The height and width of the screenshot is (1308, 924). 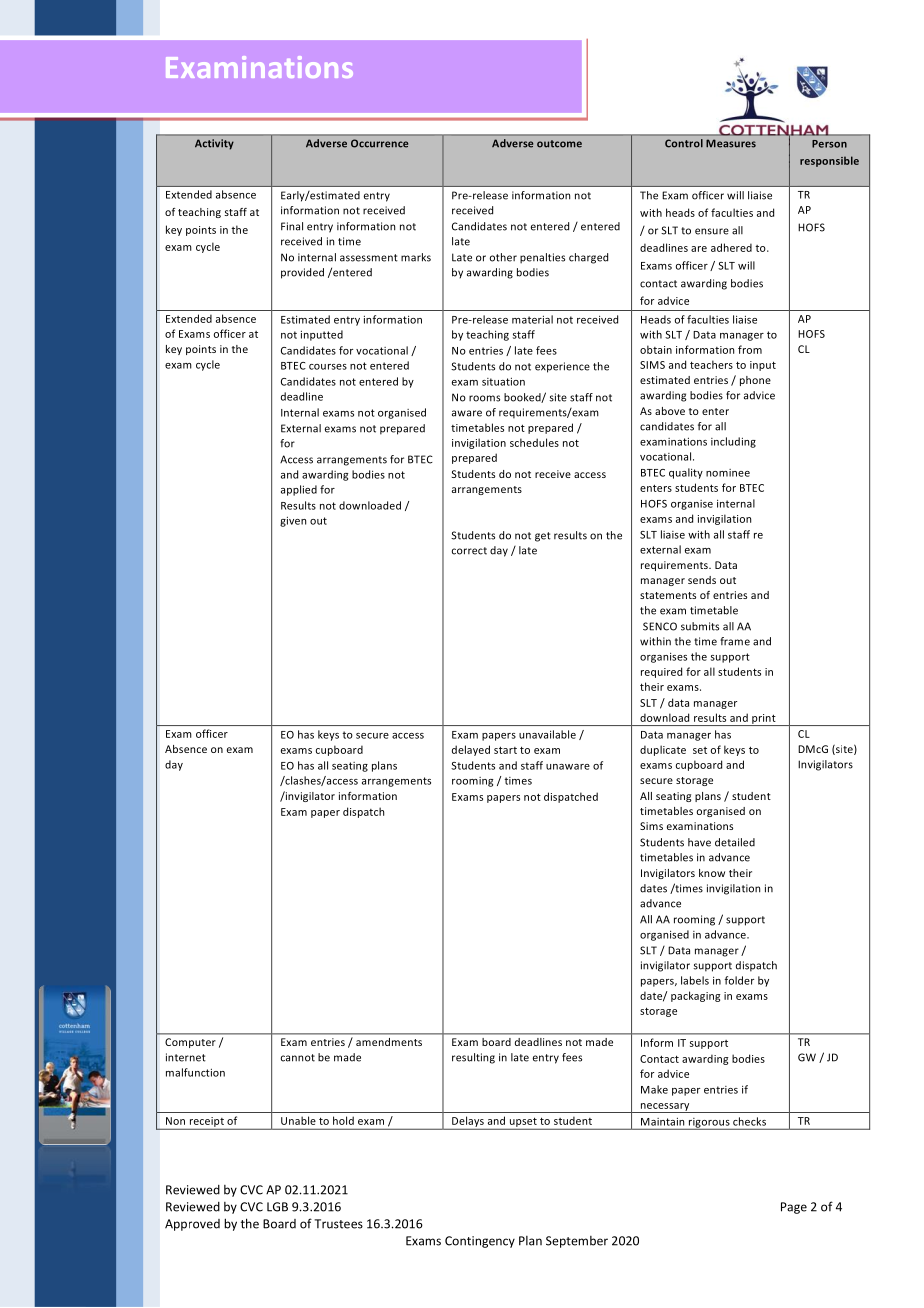 What do you see at coordinates (480, 1242) in the screenshot?
I see `Contingency` at bounding box center [480, 1242].
